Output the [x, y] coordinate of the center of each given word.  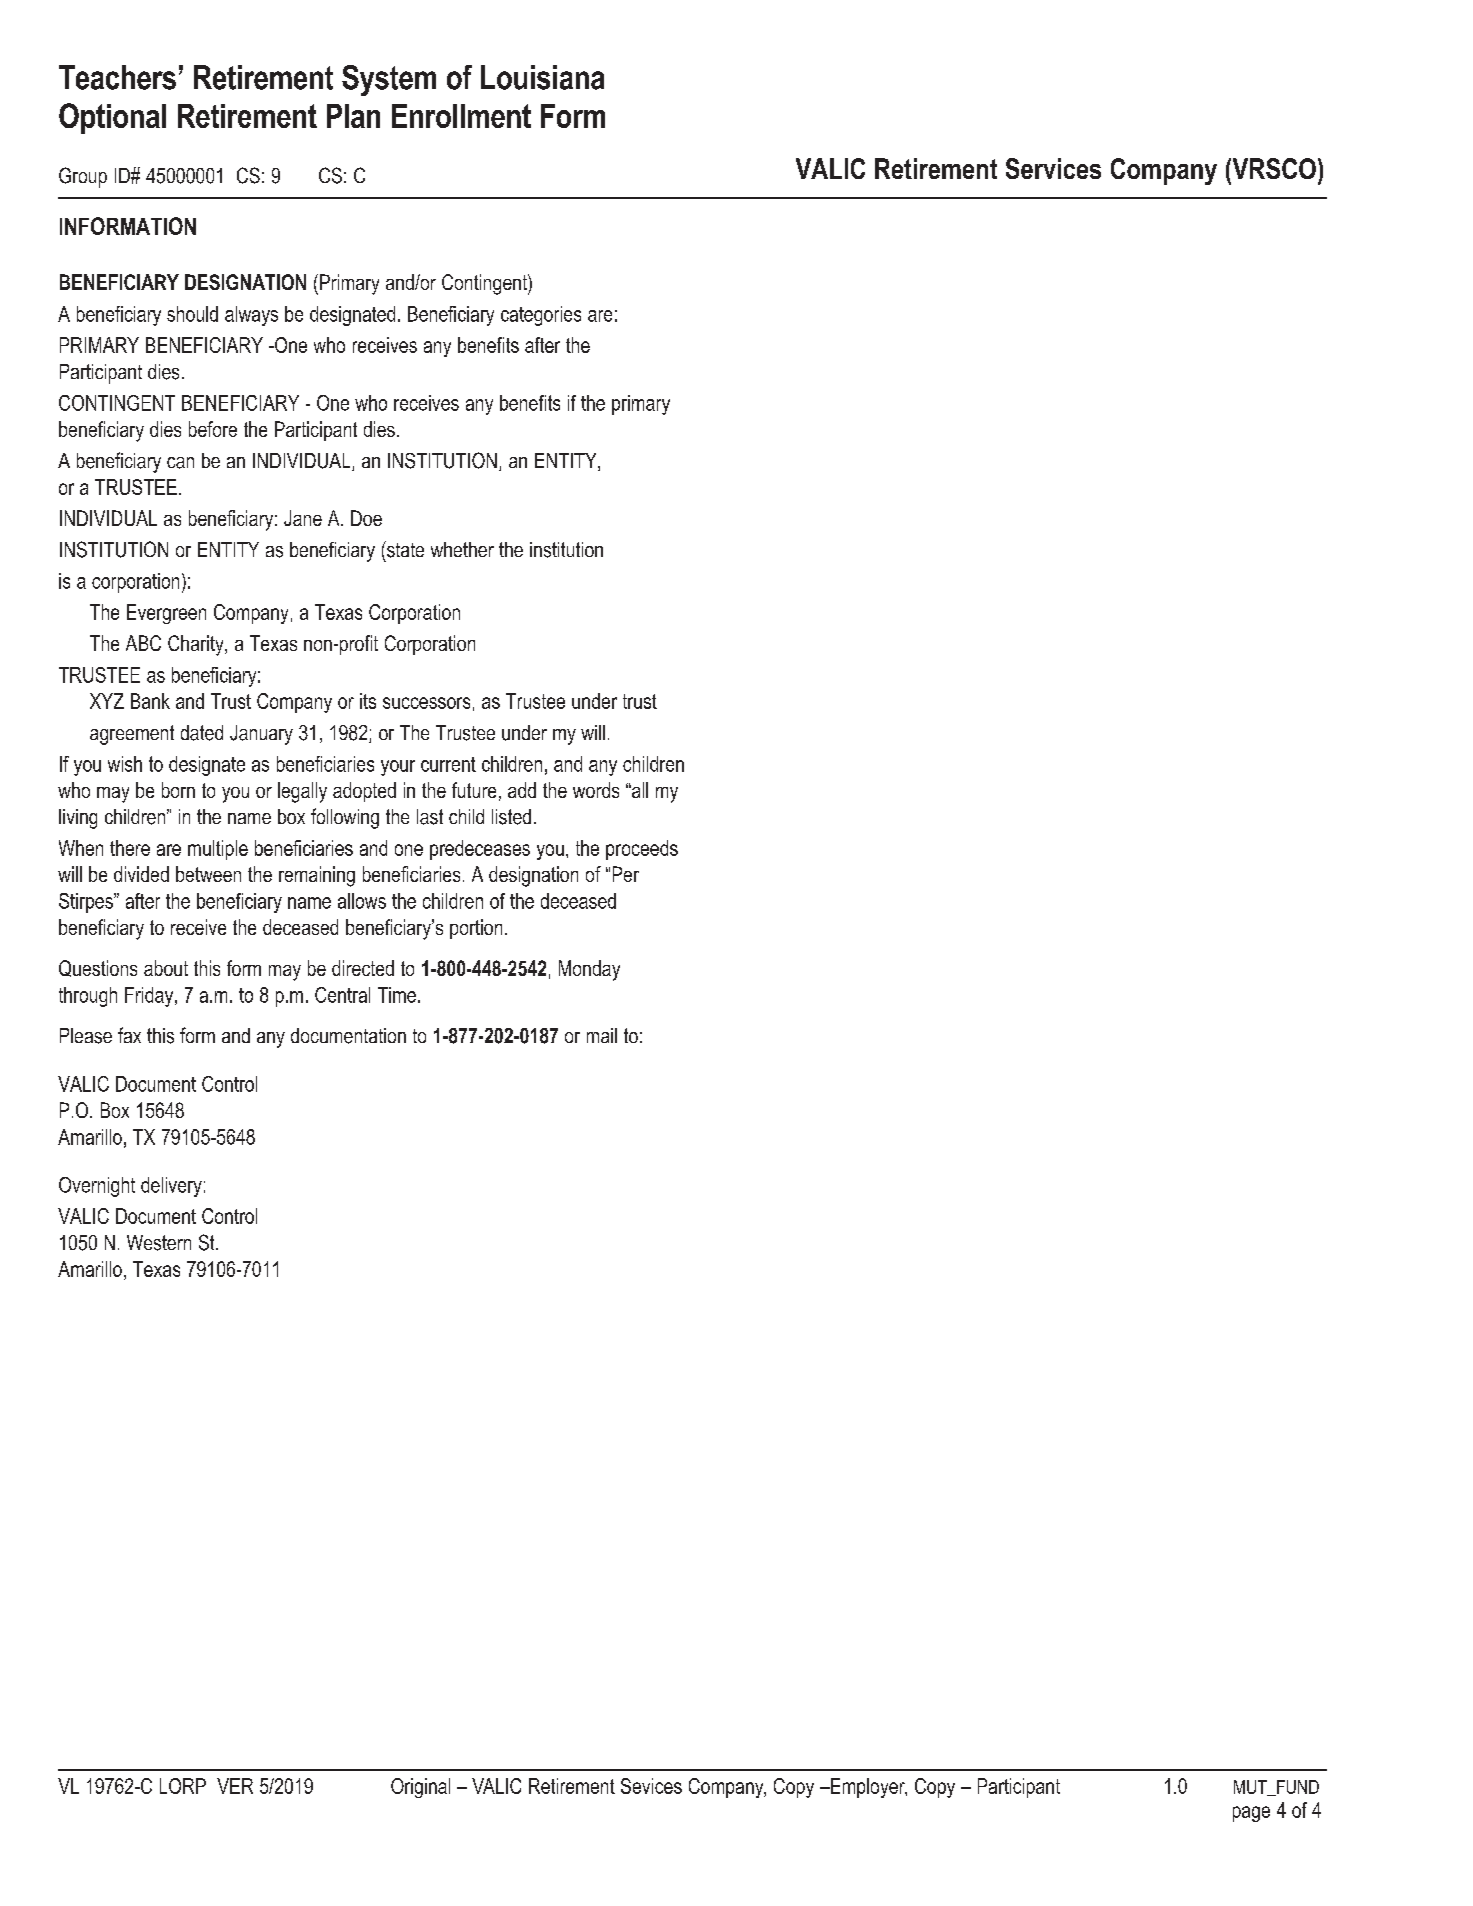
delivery [171, 1187]
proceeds [642, 850]
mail [602, 1035]
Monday [589, 970]
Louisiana [542, 77]
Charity [197, 645]
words [596, 790]
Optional [112, 118]
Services [1053, 168]
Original [420, 1788]
